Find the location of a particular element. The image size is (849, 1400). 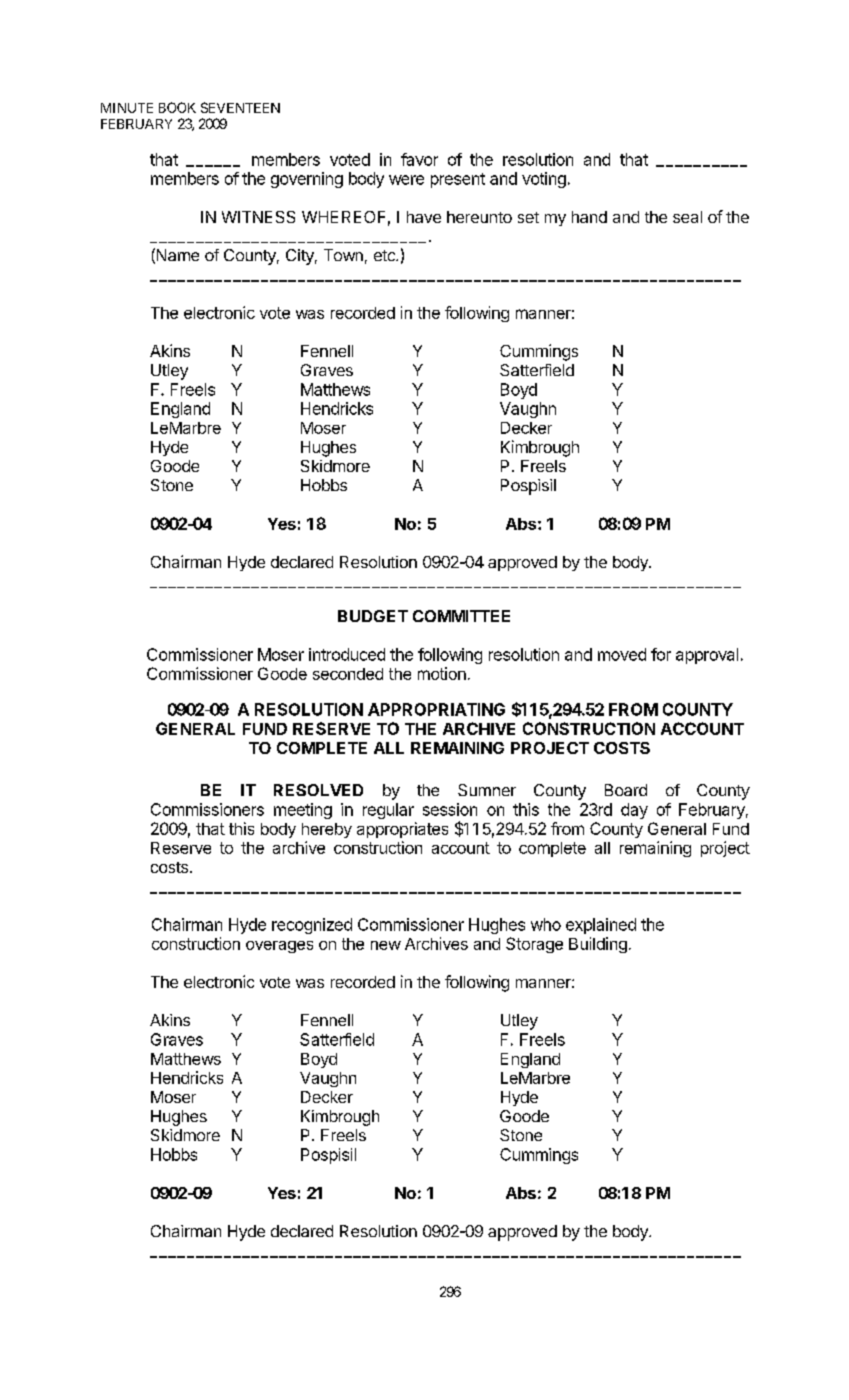

hand is located at coordinates (589, 217).
